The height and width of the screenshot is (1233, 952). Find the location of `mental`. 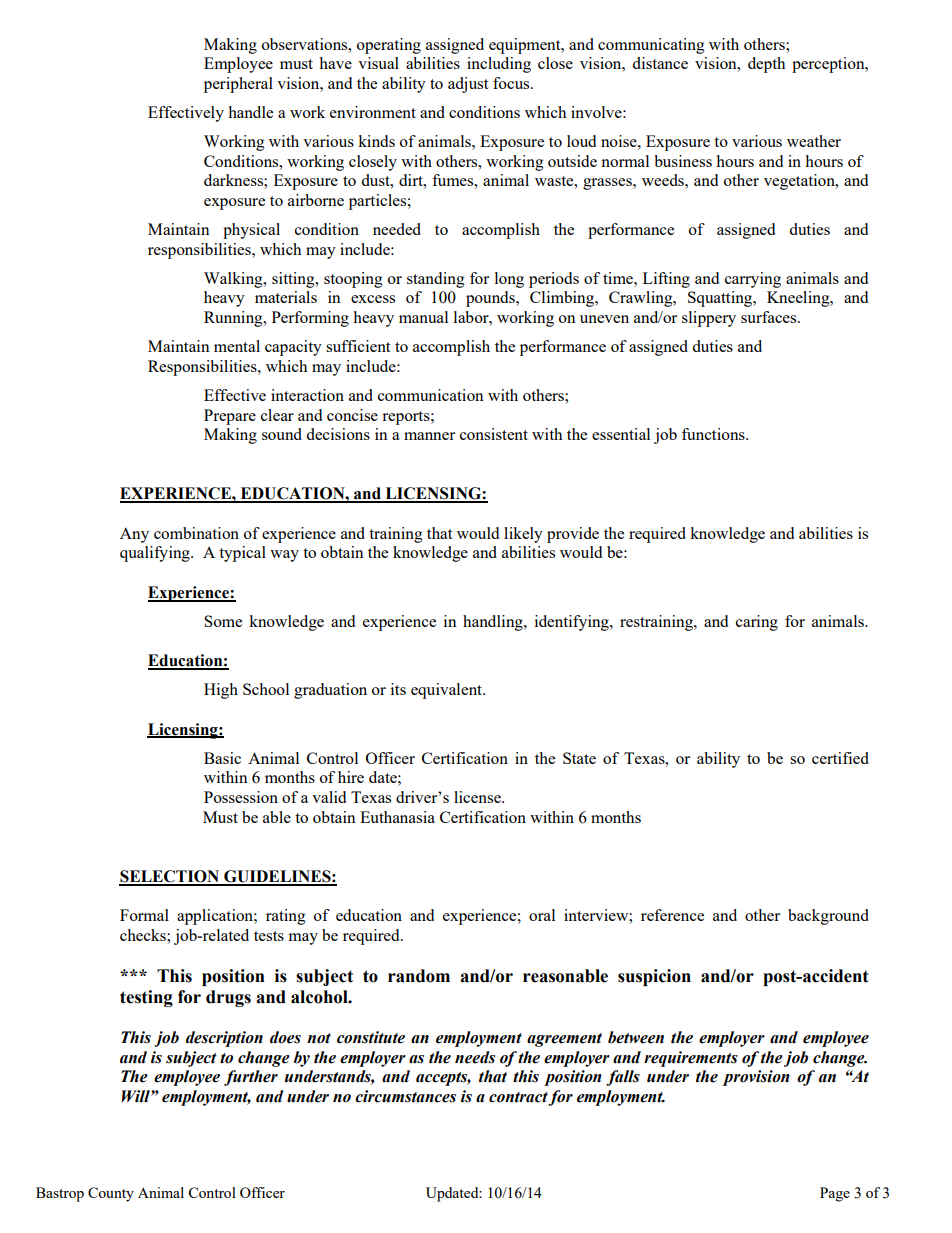

mental is located at coordinates (237, 346).
